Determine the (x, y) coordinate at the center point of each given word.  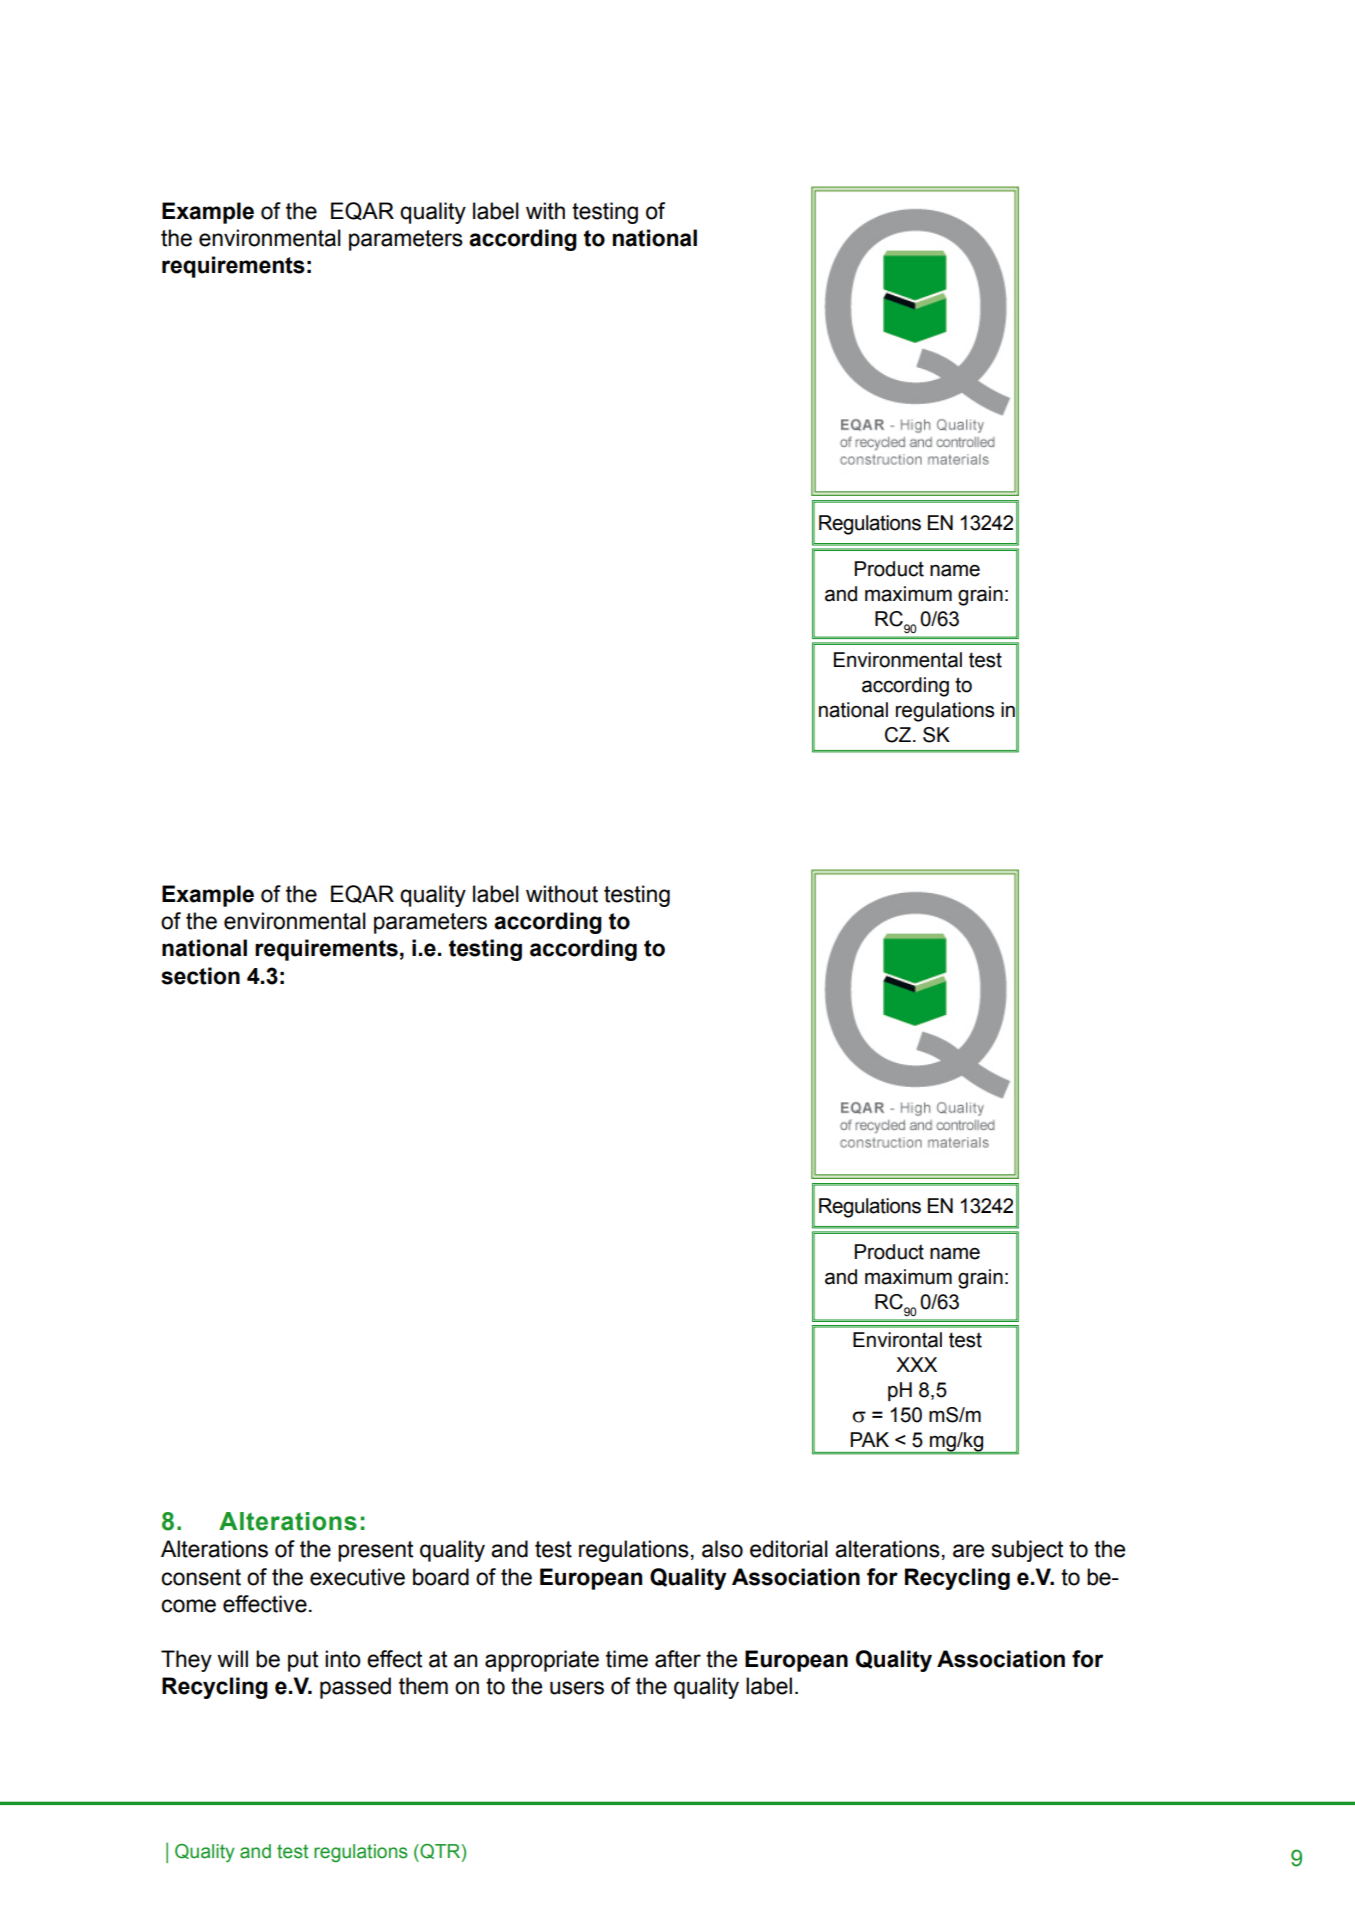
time (627, 1659)
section (200, 976)
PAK (869, 1439)
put (303, 1661)
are (968, 1551)
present (375, 1551)
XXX (916, 1364)
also (722, 1549)
